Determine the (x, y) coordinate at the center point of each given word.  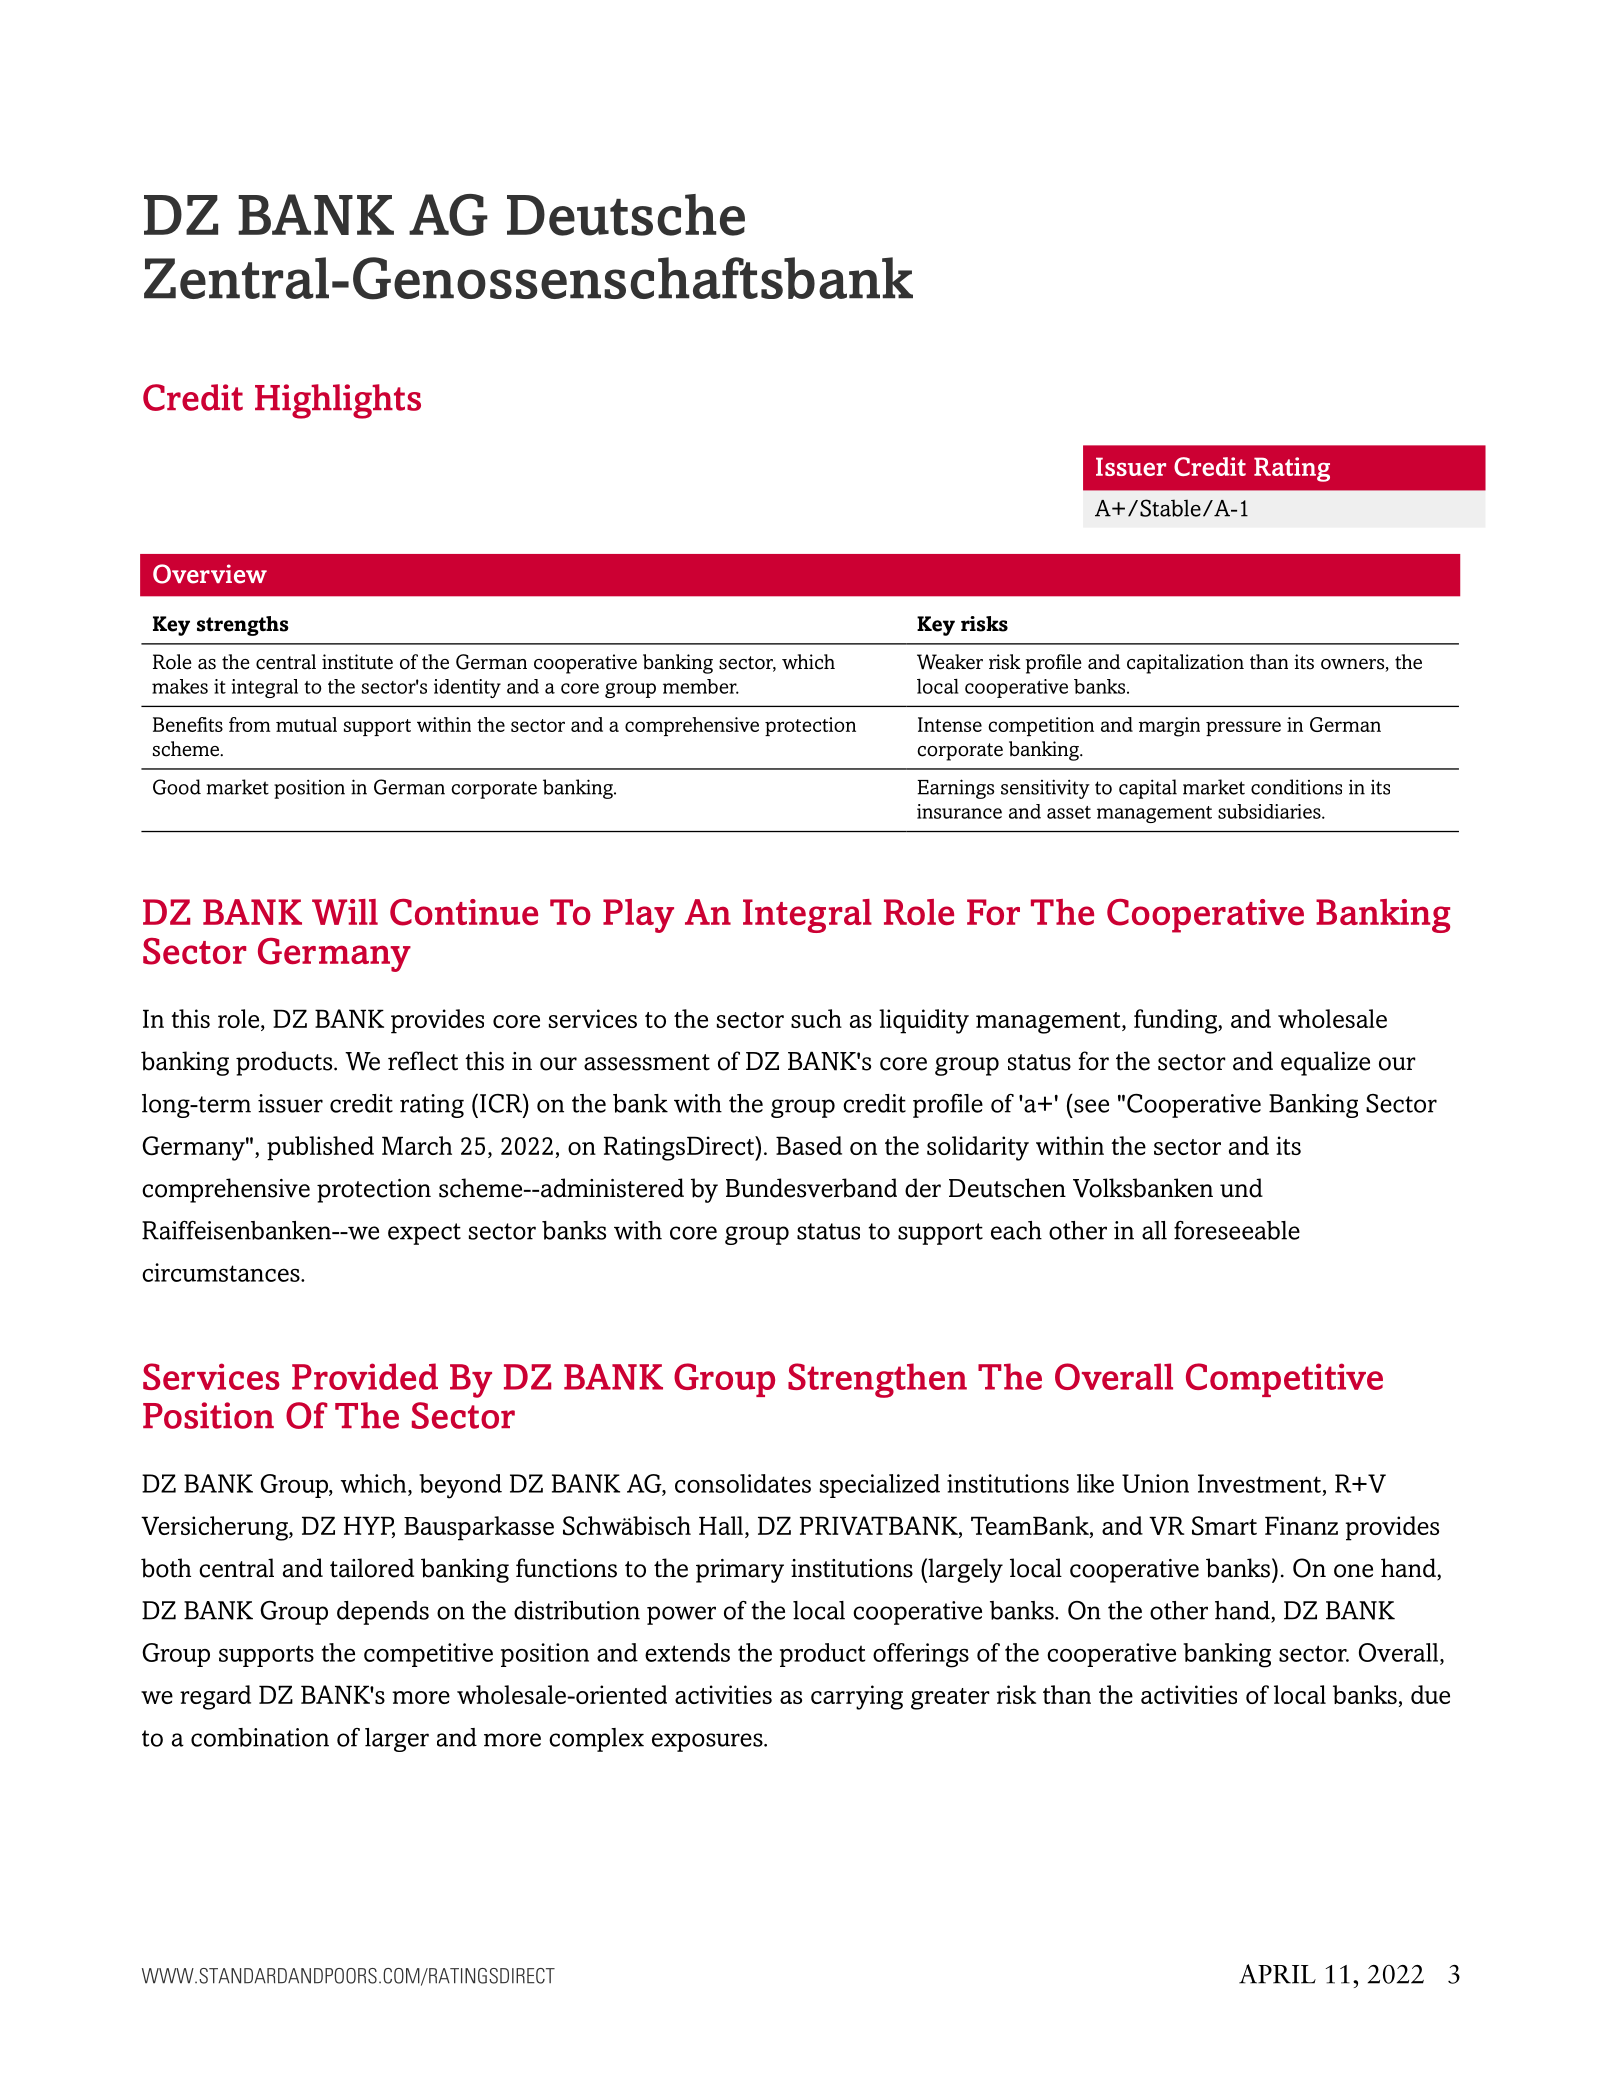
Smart (1224, 1526)
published (320, 1148)
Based (809, 1145)
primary (740, 1571)
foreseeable (1237, 1230)
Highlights (338, 401)
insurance (959, 811)
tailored (372, 1568)
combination (260, 1737)
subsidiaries (1270, 811)
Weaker (950, 662)
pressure (1243, 728)
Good (177, 787)
